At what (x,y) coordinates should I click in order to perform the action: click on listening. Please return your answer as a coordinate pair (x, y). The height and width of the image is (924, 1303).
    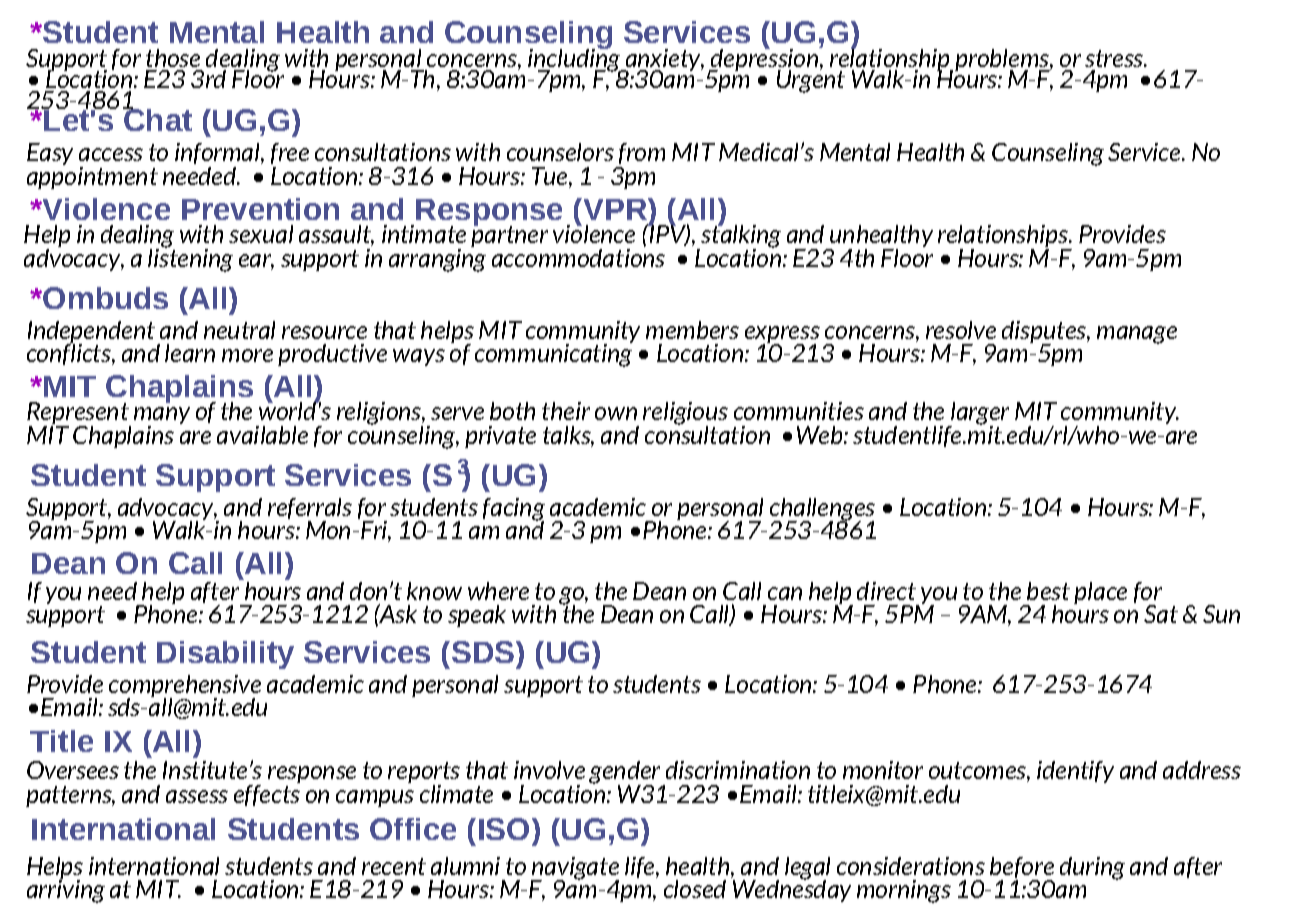
    Looking at the image, I should click on (190, 258).
